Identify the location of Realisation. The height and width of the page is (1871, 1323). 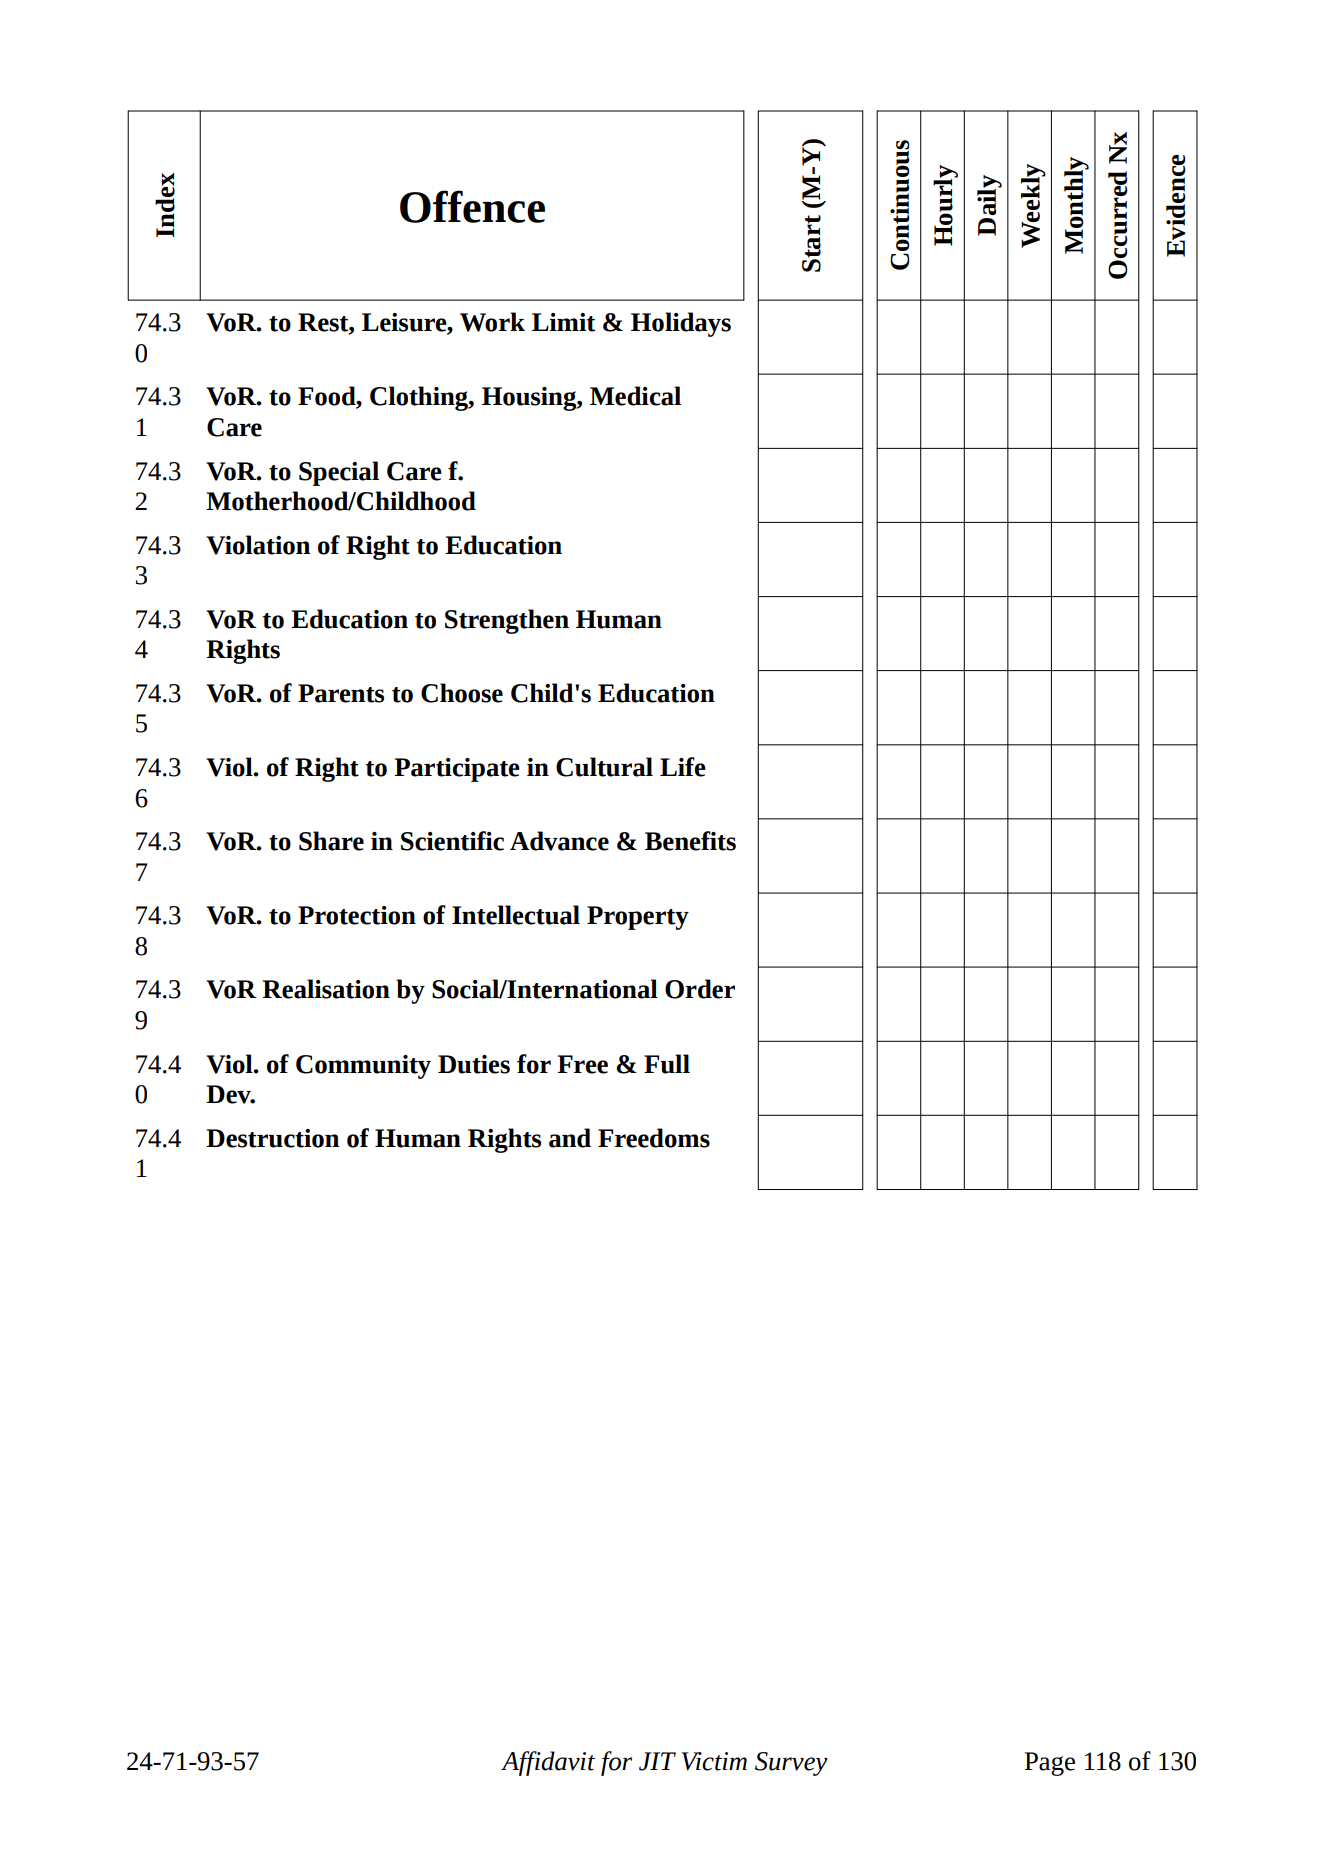
(326, 989).
